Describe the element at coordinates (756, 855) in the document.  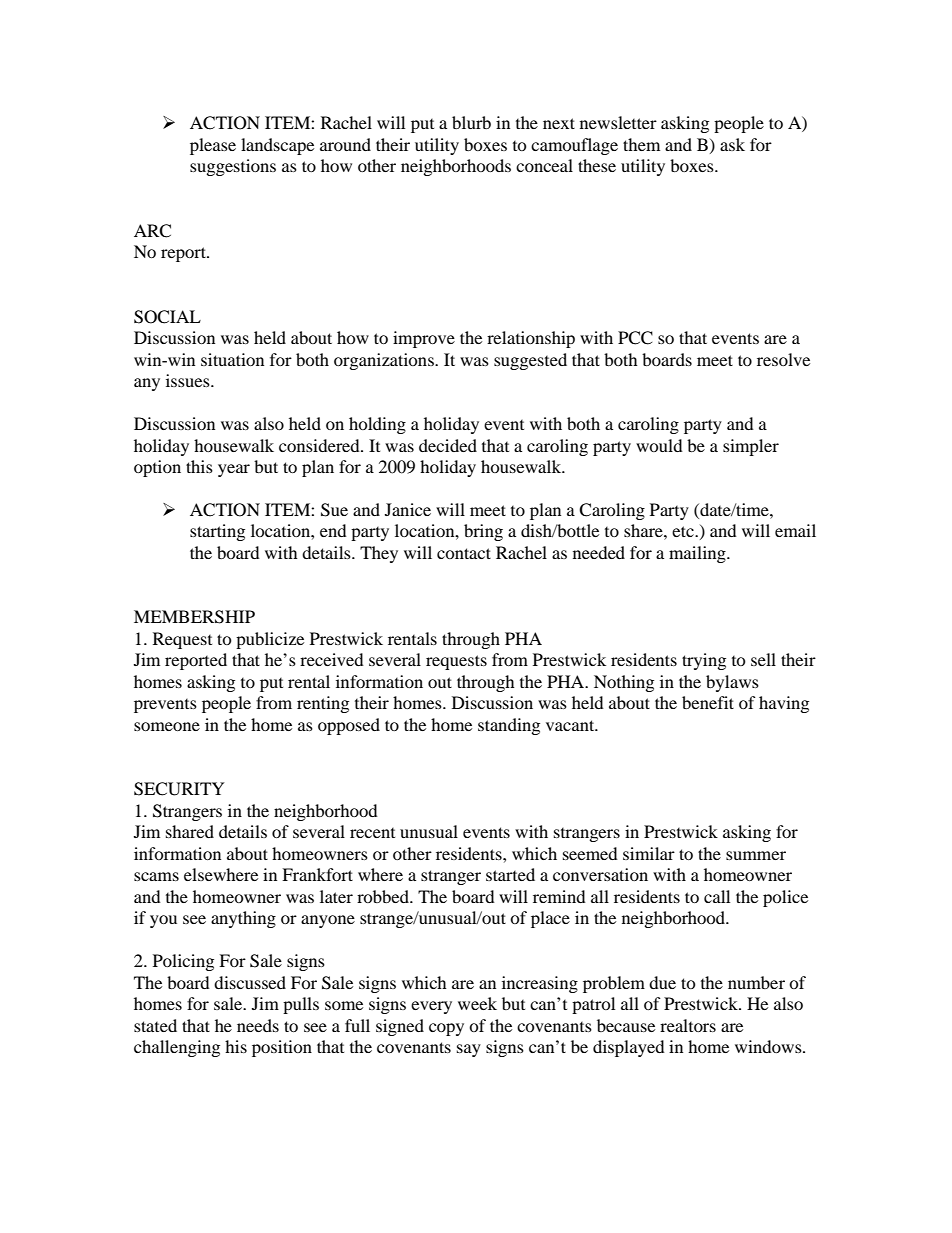
I see `summer` at that location.
